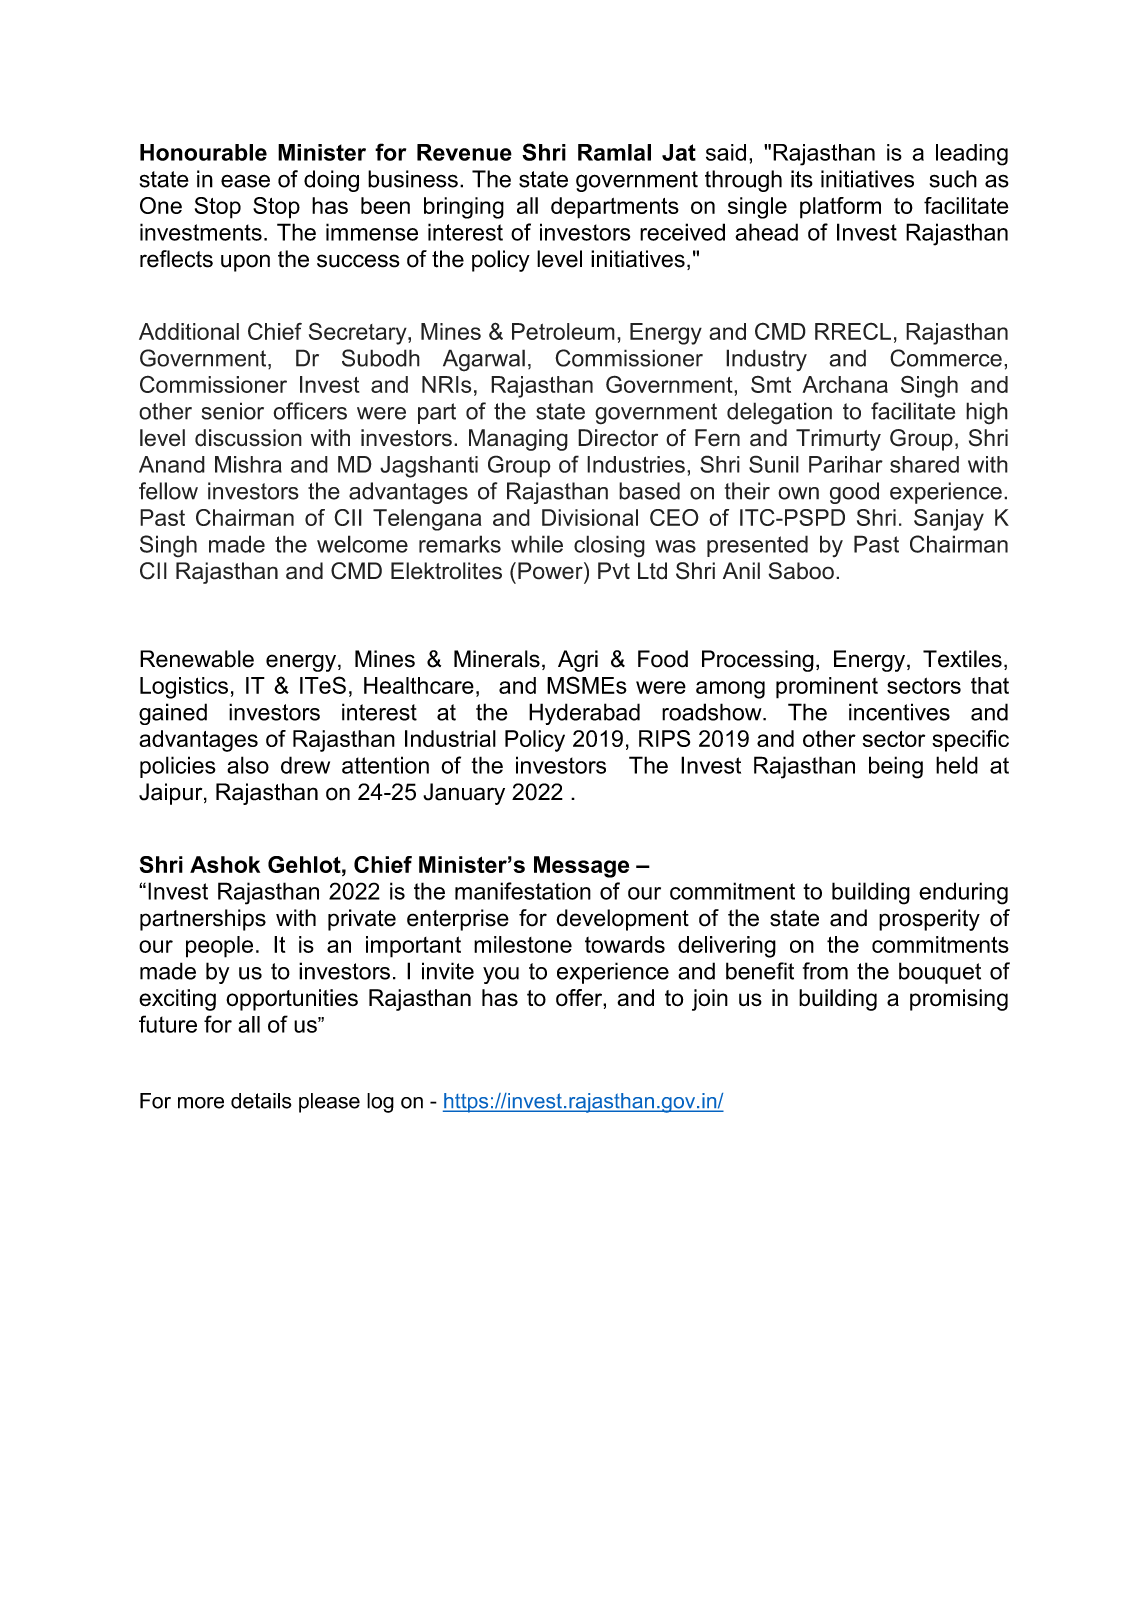 This screenshot has width=1148, height=1624. Describe the element at coordinates (261, 1101) in the screenshot. I see `details` at that location.
